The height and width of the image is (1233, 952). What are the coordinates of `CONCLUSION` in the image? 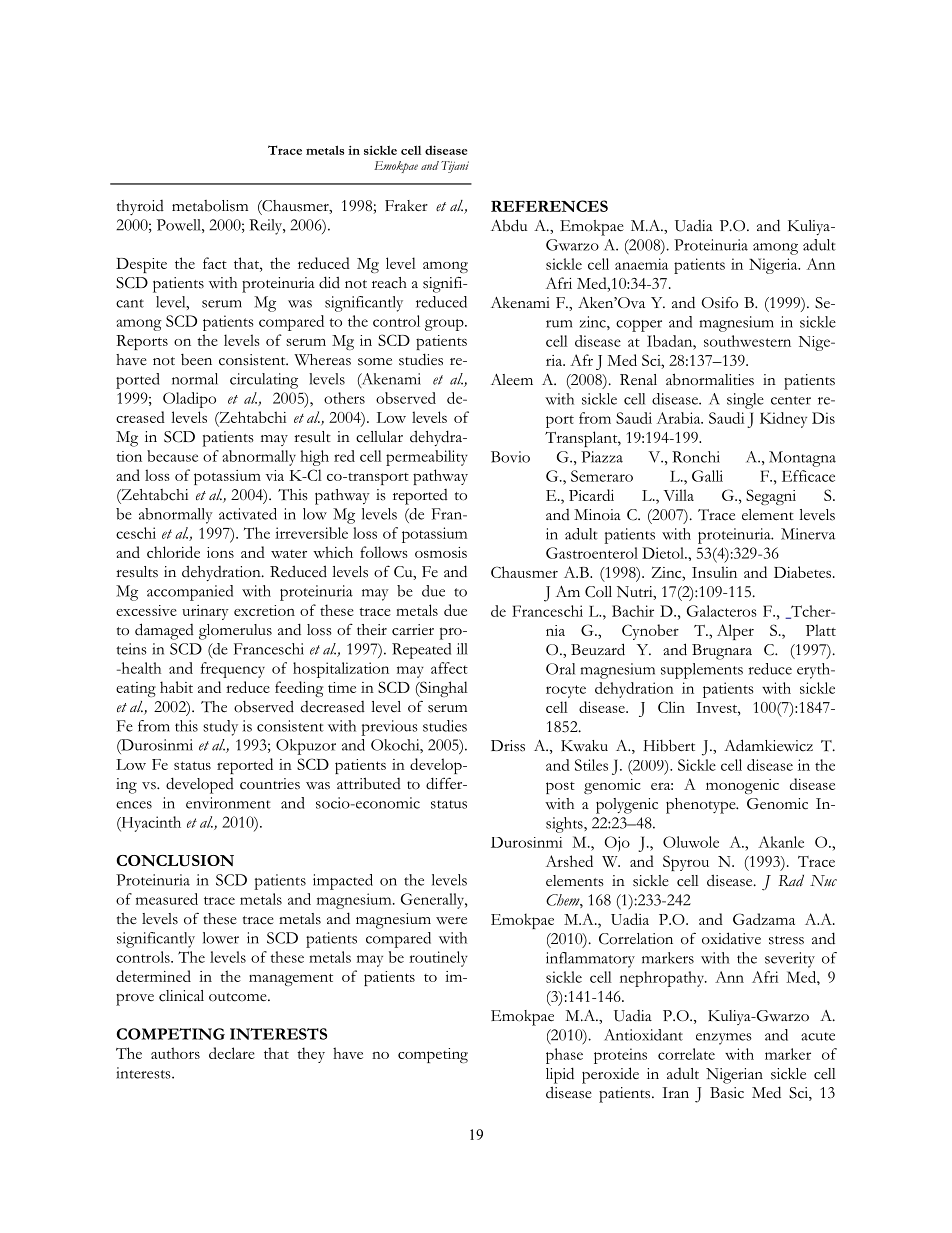 It's located at (175, 861).
